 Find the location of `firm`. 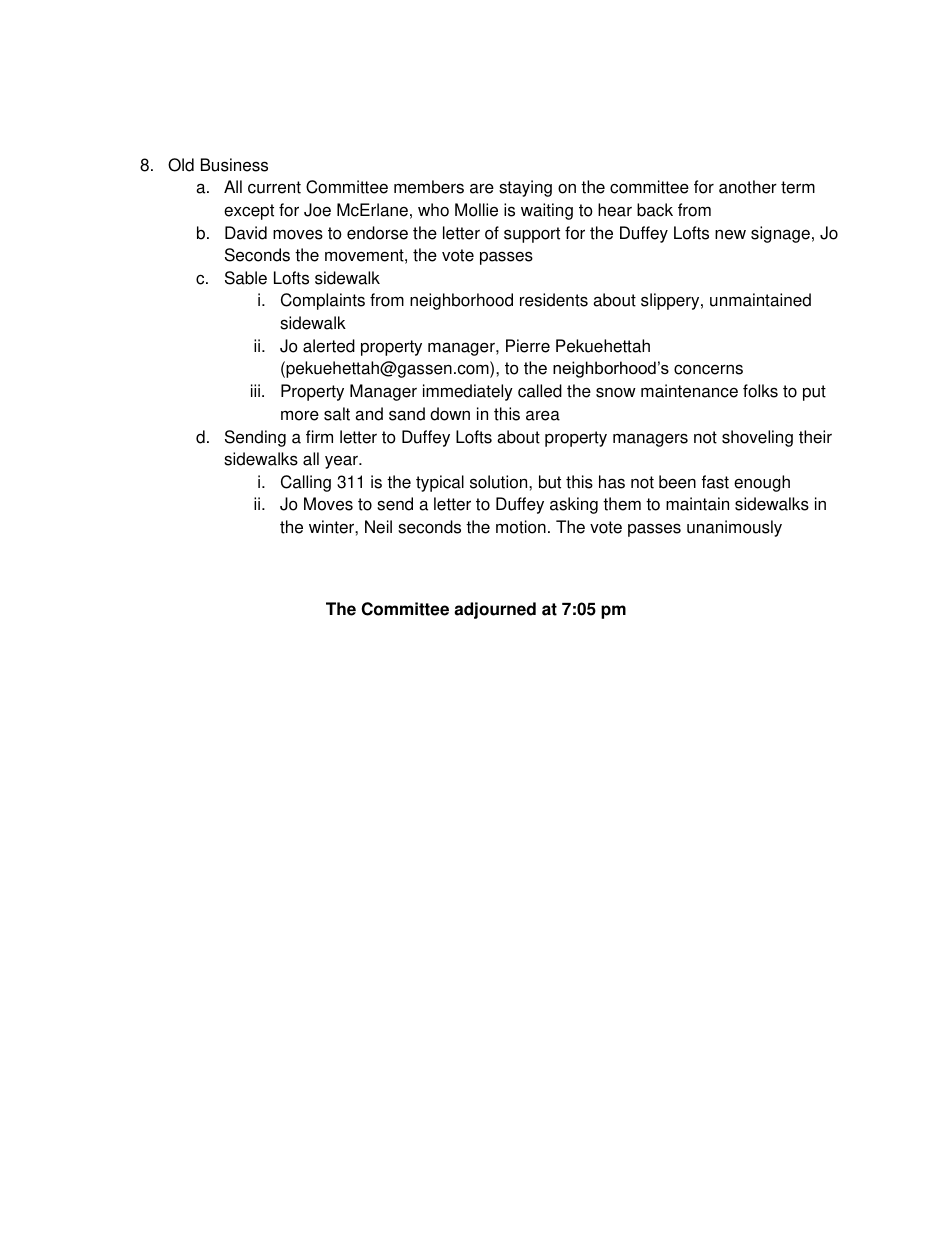

firm is located at coordinates (319, 436).
